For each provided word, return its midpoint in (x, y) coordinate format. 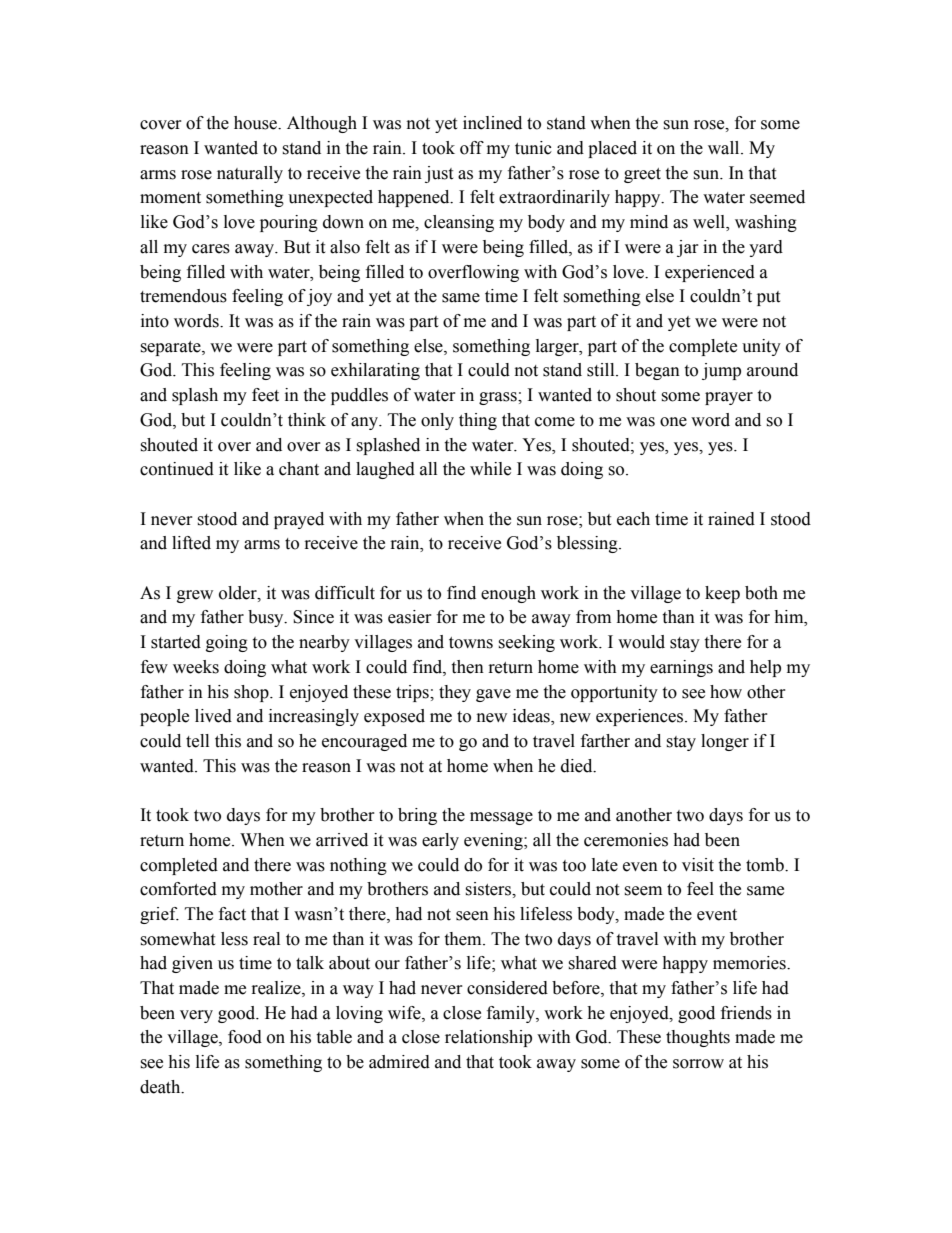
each (633, 519)
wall (725, 148)
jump (721, 371)
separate (171, 348)
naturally (250, 174)
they (455, 693)
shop (252, 693)
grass (499, 398)
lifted (191, 543)
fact (232, 914)
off (472, 148)
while (490, 469)
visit (698, 865)
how (726, 692)
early (440, 841)
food (245, 1037)
